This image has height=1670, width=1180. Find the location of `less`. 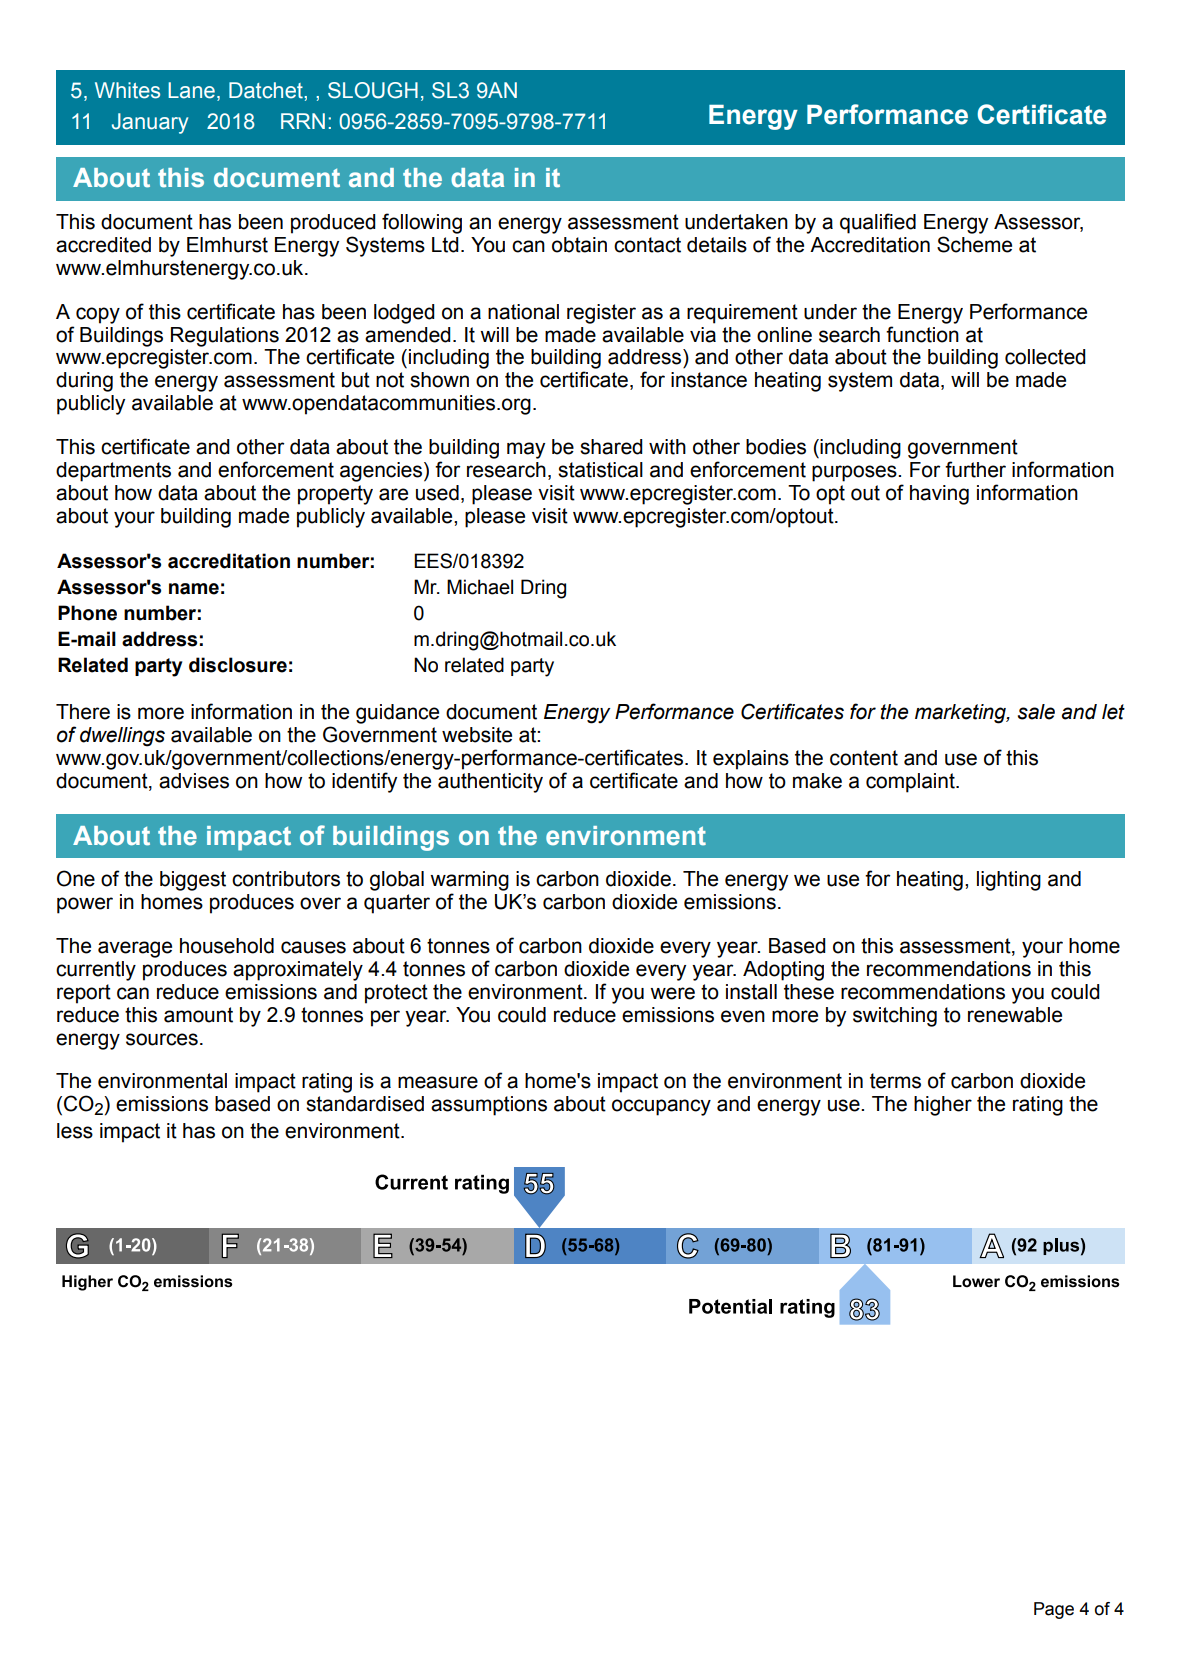

less is located at coordinates (75, 1131).
